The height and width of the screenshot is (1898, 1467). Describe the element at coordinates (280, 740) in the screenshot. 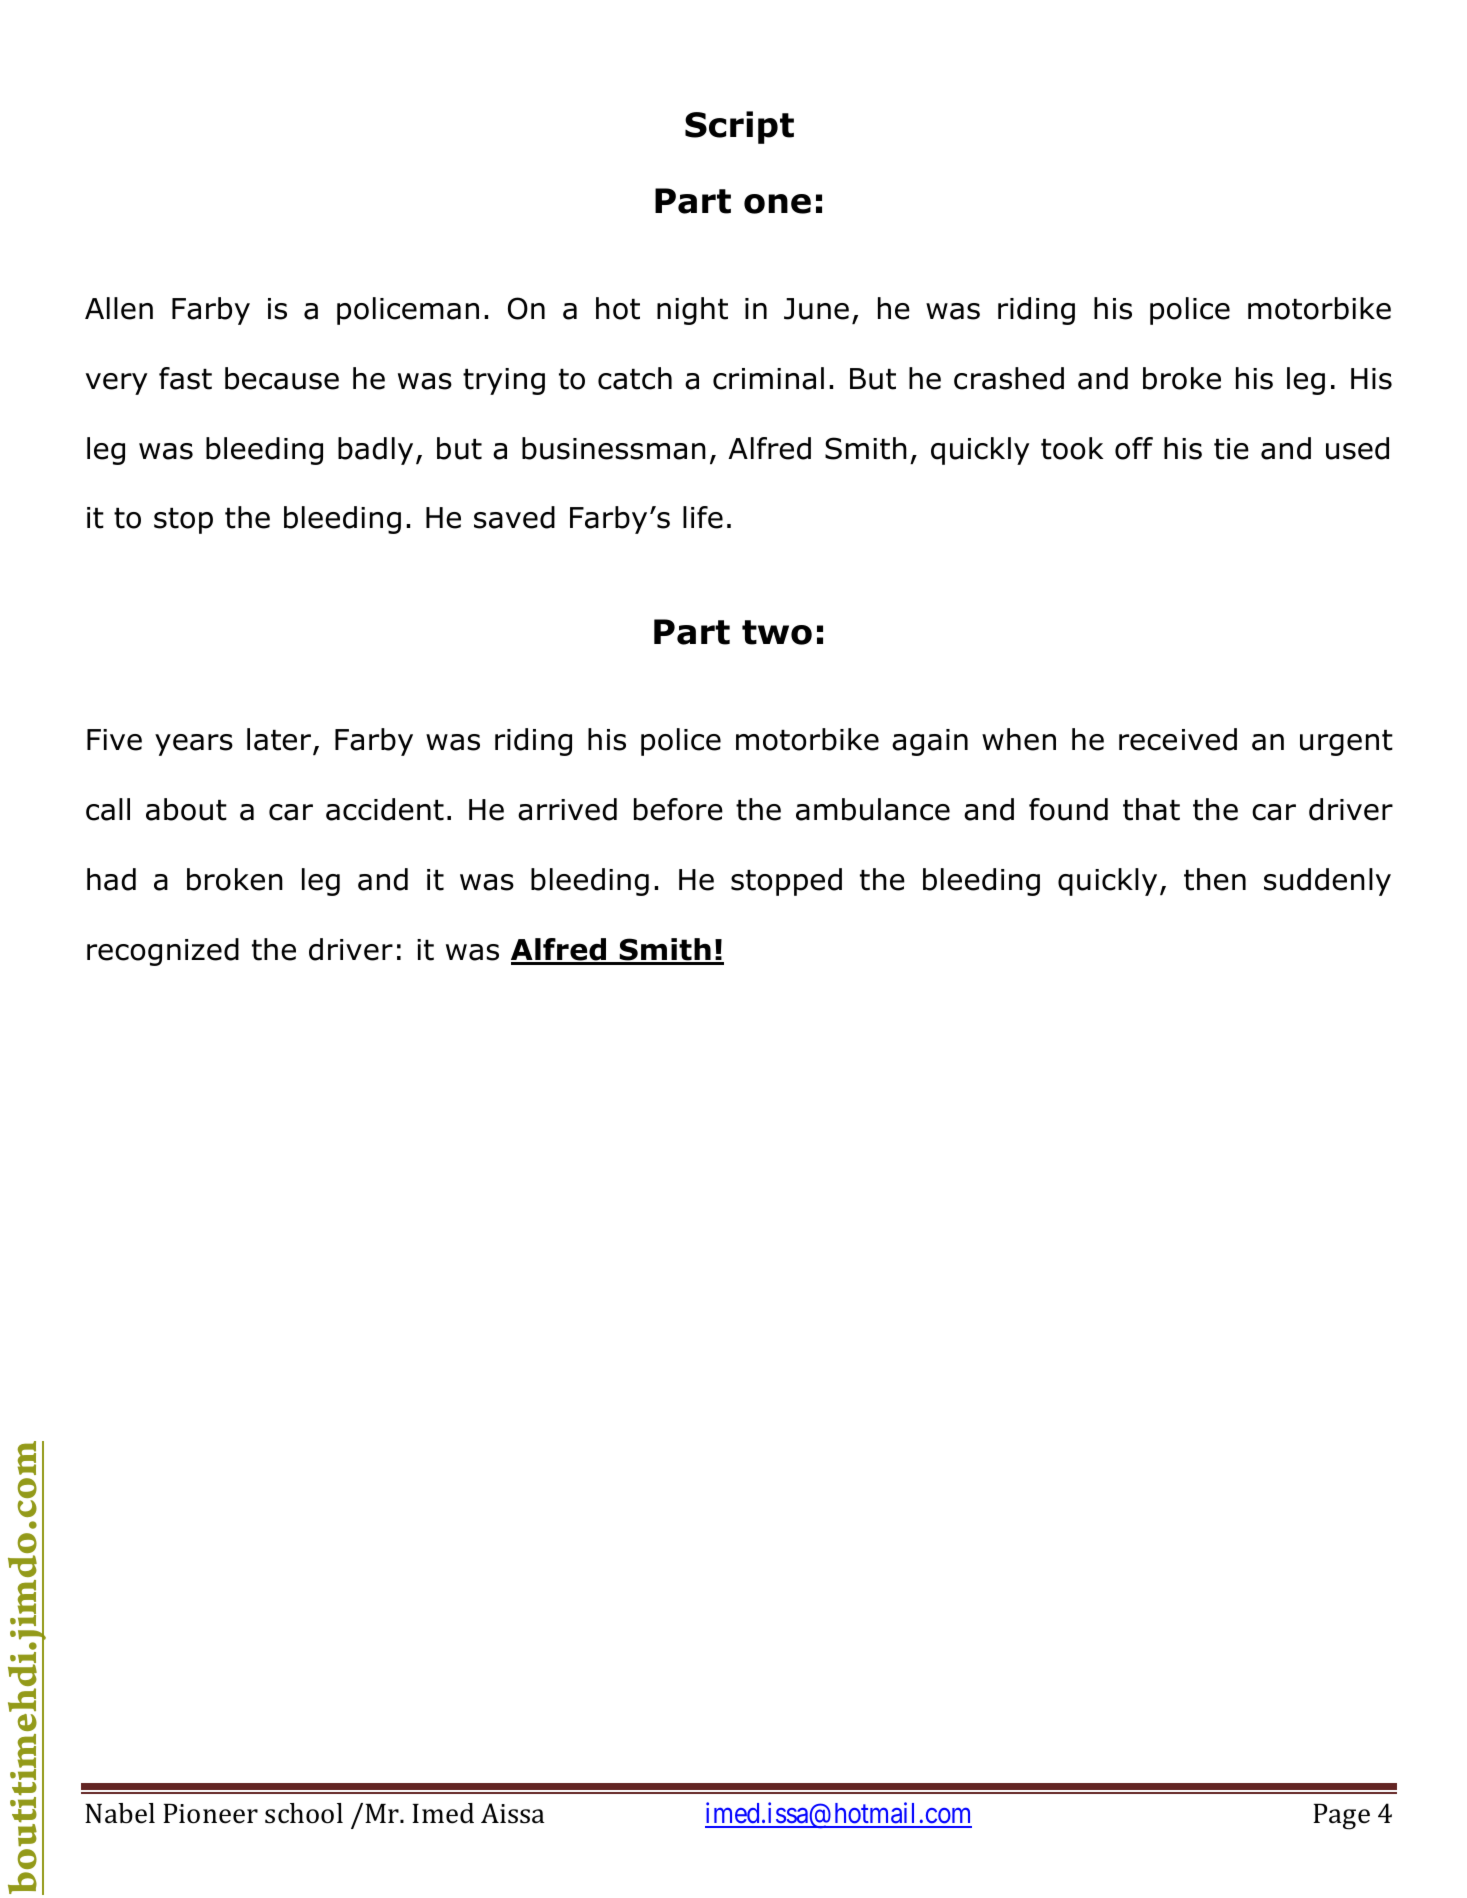

I see `later` at that location.
